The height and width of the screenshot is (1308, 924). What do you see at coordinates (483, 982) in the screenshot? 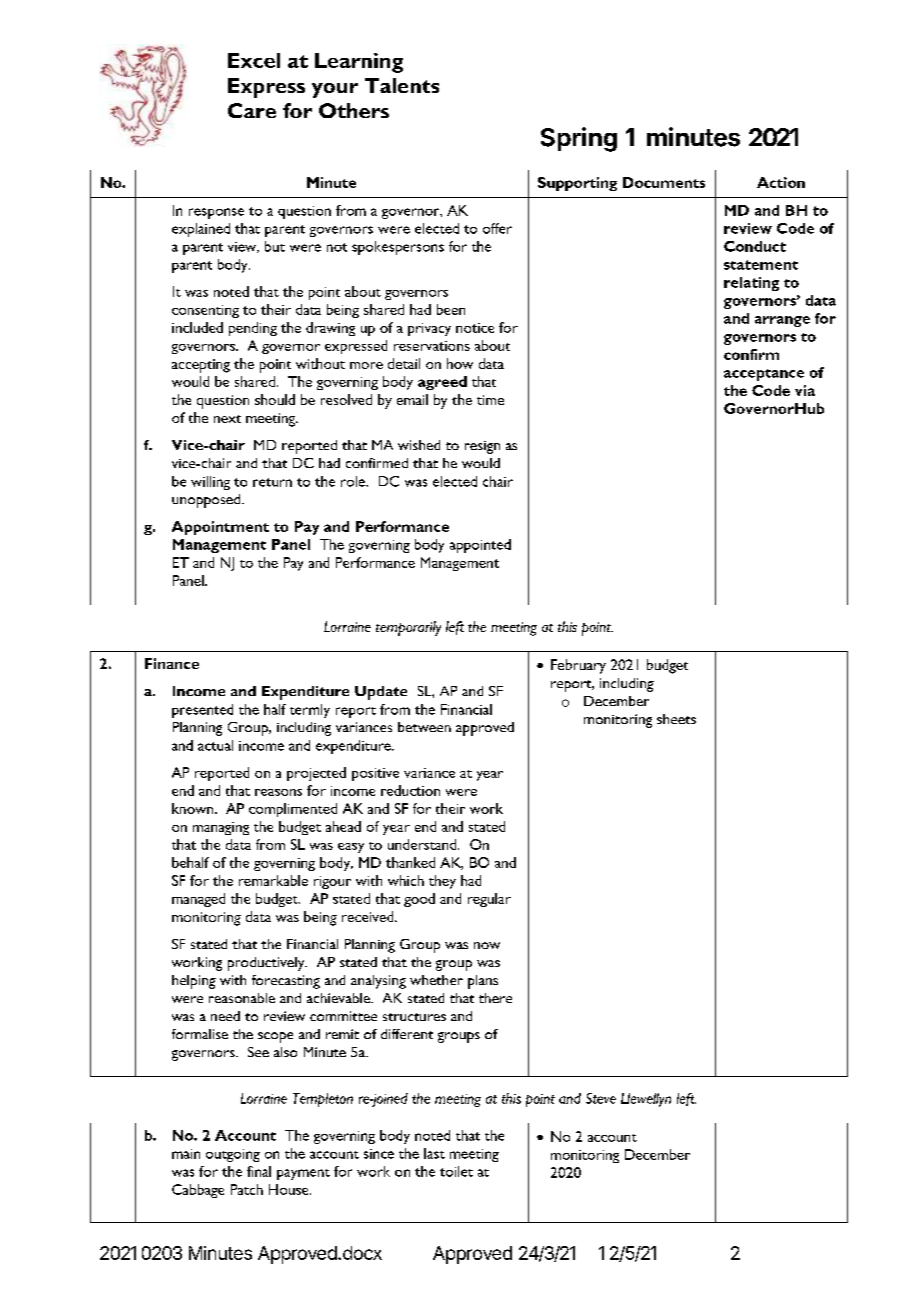
I see `plans` at bounding box center [483, 982].
